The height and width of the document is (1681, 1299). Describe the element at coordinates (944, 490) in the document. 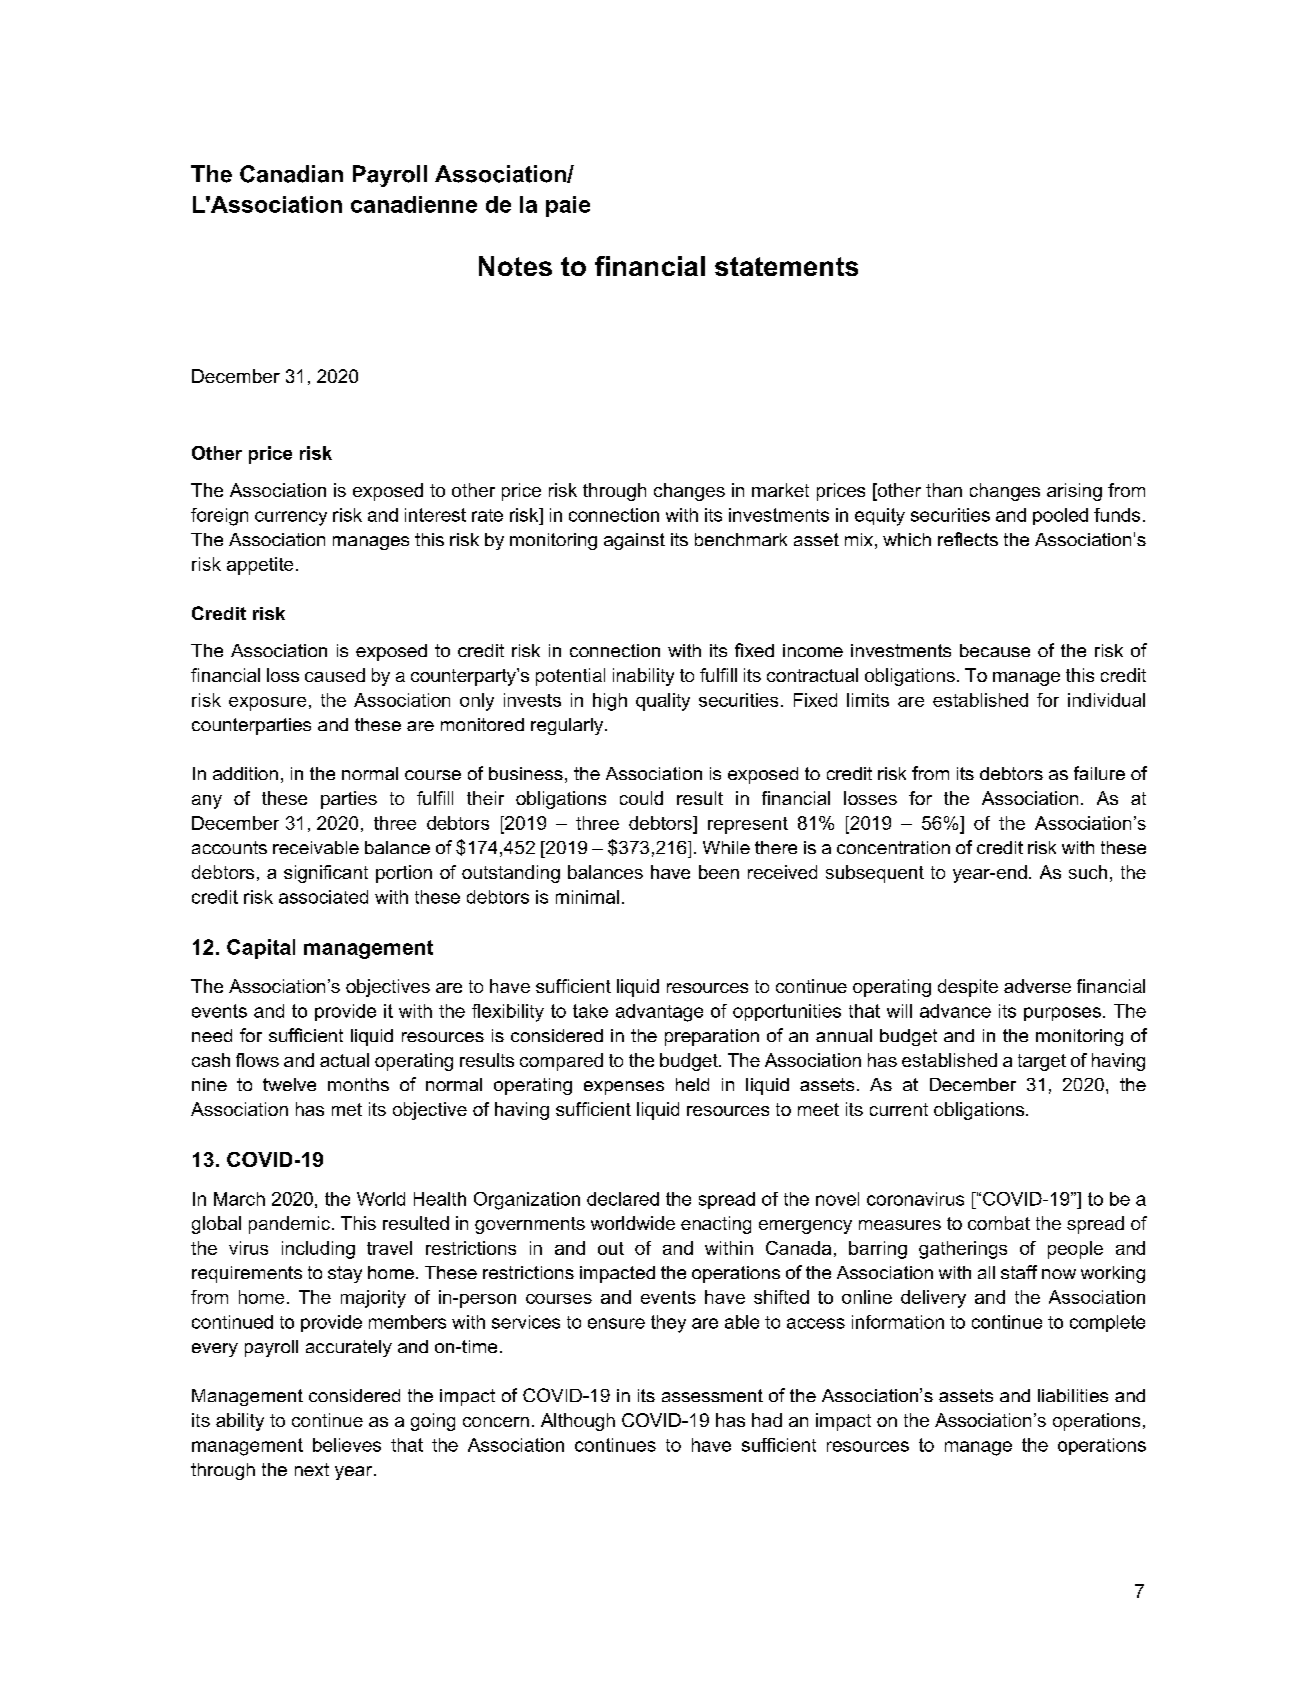

I see `than` at that location.
